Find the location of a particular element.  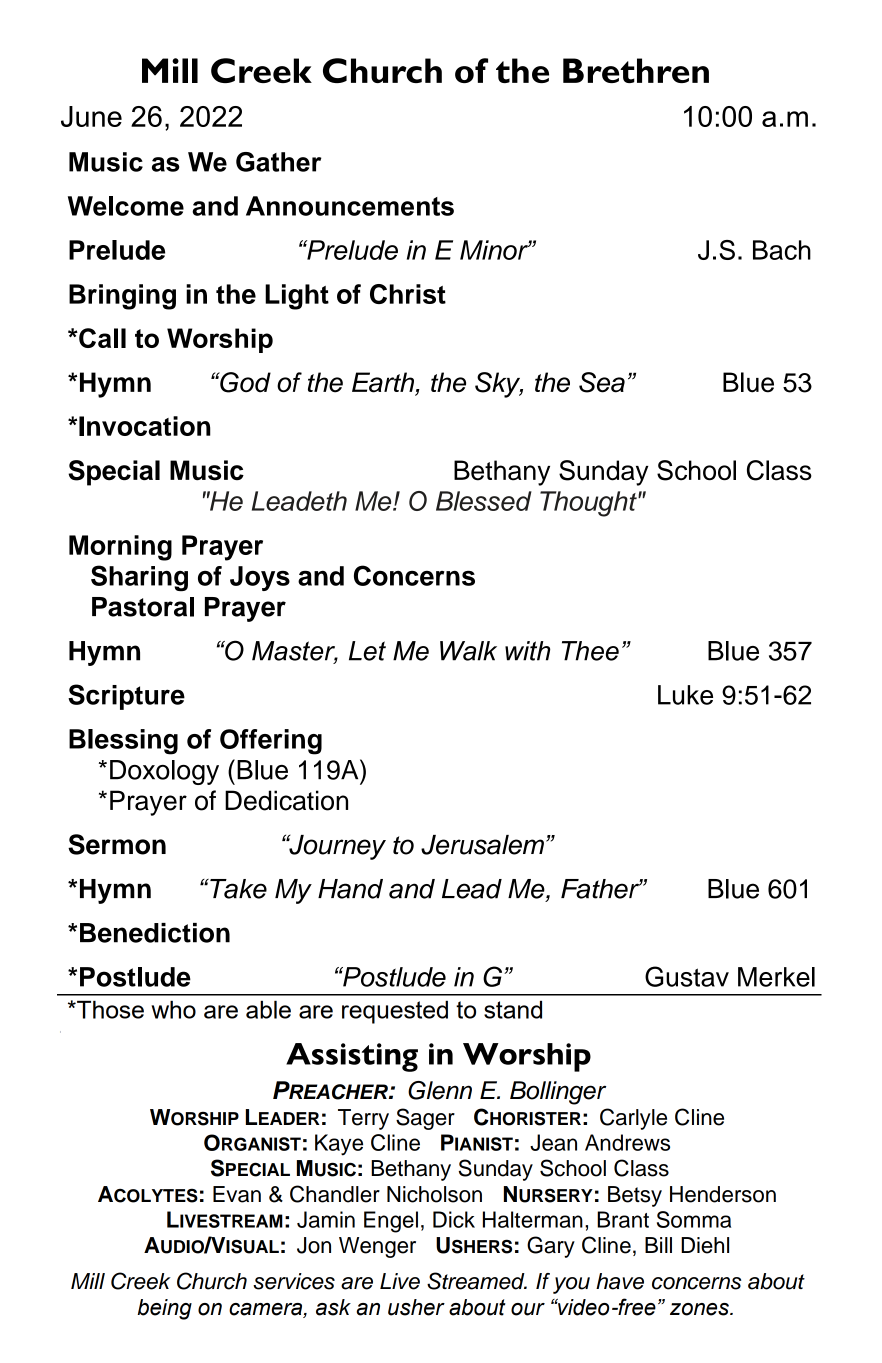

Brethren is located at coordinates (636, 70).
